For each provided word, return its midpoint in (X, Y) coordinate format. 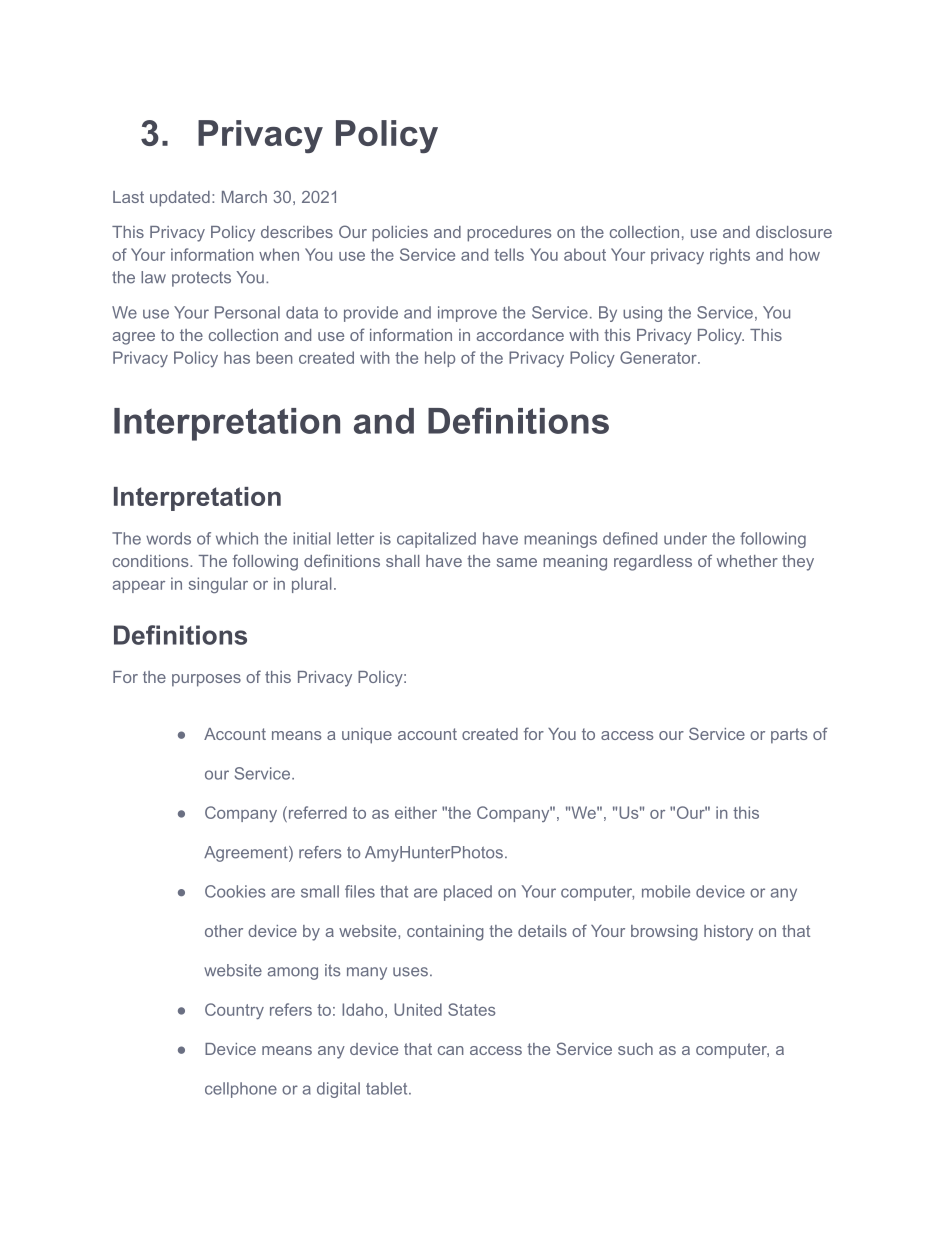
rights (730, 256)
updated (180, 199)
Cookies (235, 891)
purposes (206, 680)
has (237, 357)
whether (747, 561)
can (450, 1050)
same (517, 562)
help (440, 359)
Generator (659, 357)
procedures (509, 234)
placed (468, 893)
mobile (666, 891)
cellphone (241, 1090)
